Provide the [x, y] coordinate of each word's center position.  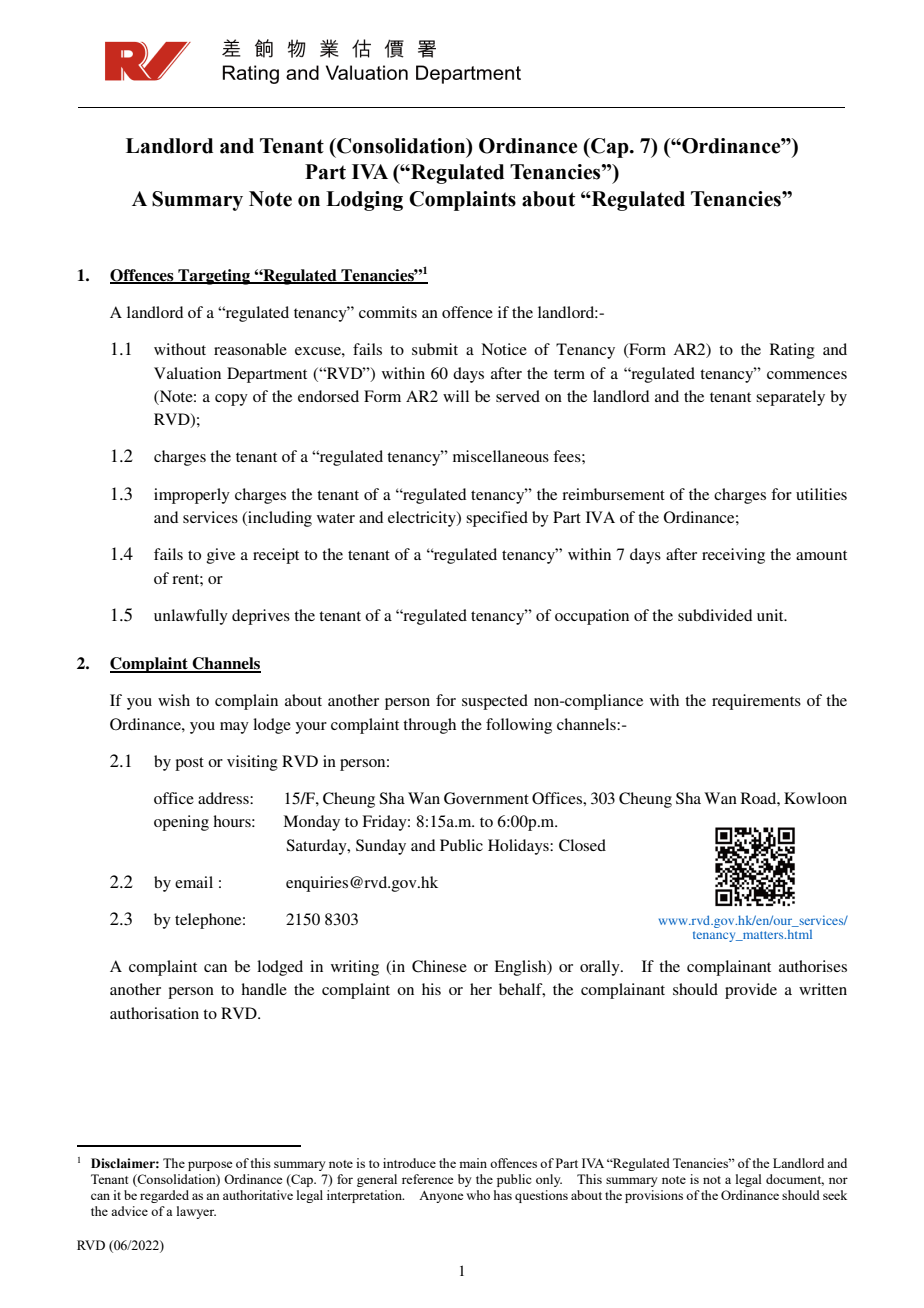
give [221, 556]
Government [486, 798]
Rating [792, 351]
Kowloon [815, 798]
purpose [210, 1166]
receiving [733, 556]
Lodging [364, 201]
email [194, 882]
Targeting [214, 277]
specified [497, 519]
